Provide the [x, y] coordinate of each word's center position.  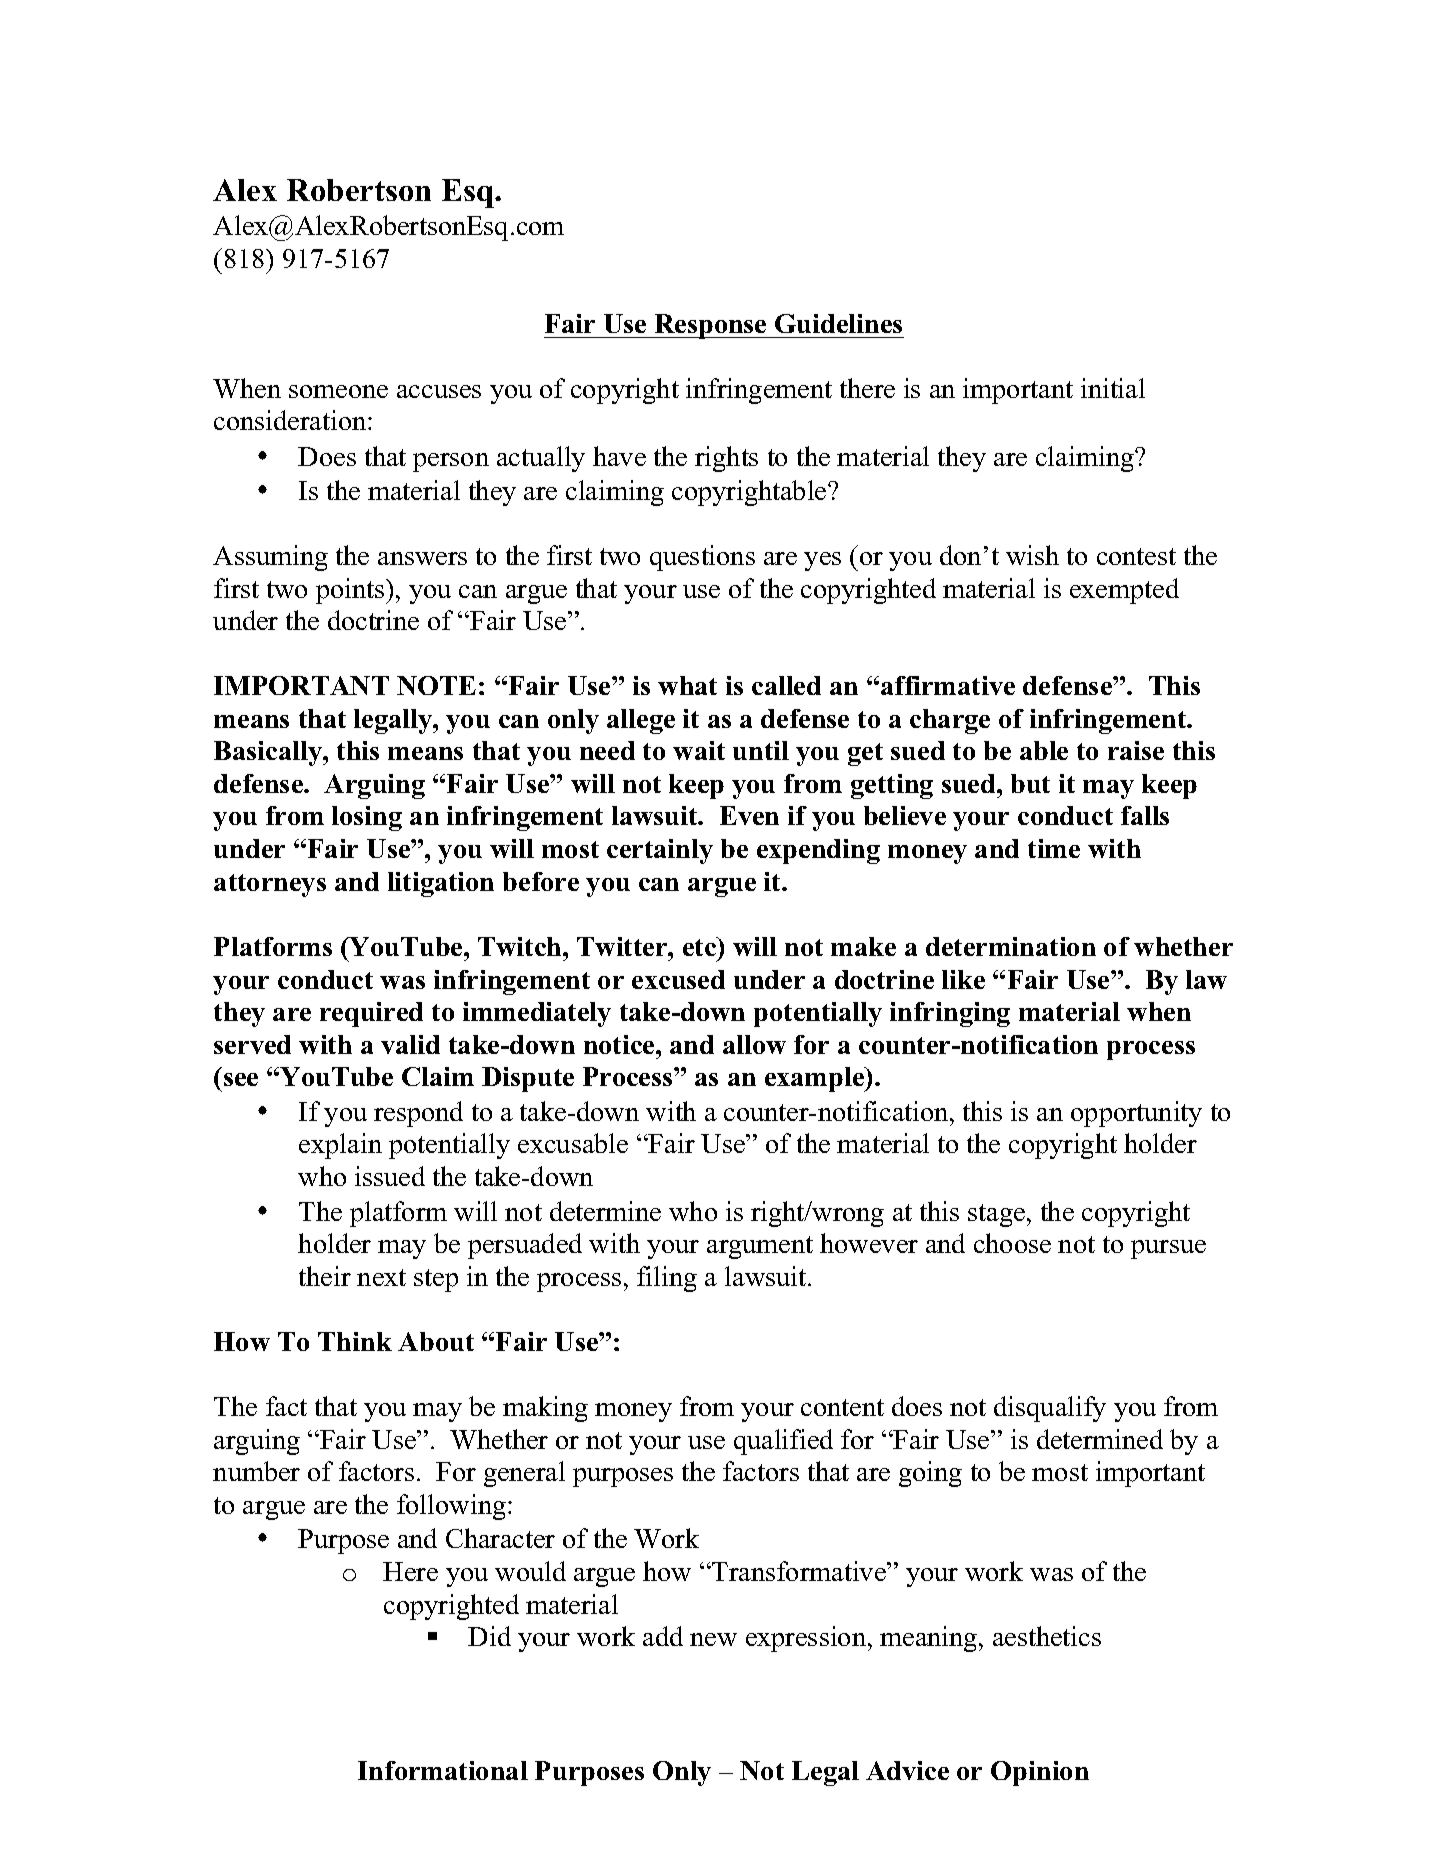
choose [1012, 1243]
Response [710, 326]
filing [667, 1279]
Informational [443, 1770]
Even [749, 815]
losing [367, 818]
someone [338, 391]
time [1054, 848]
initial [1113, 388]
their [325, 1276]
